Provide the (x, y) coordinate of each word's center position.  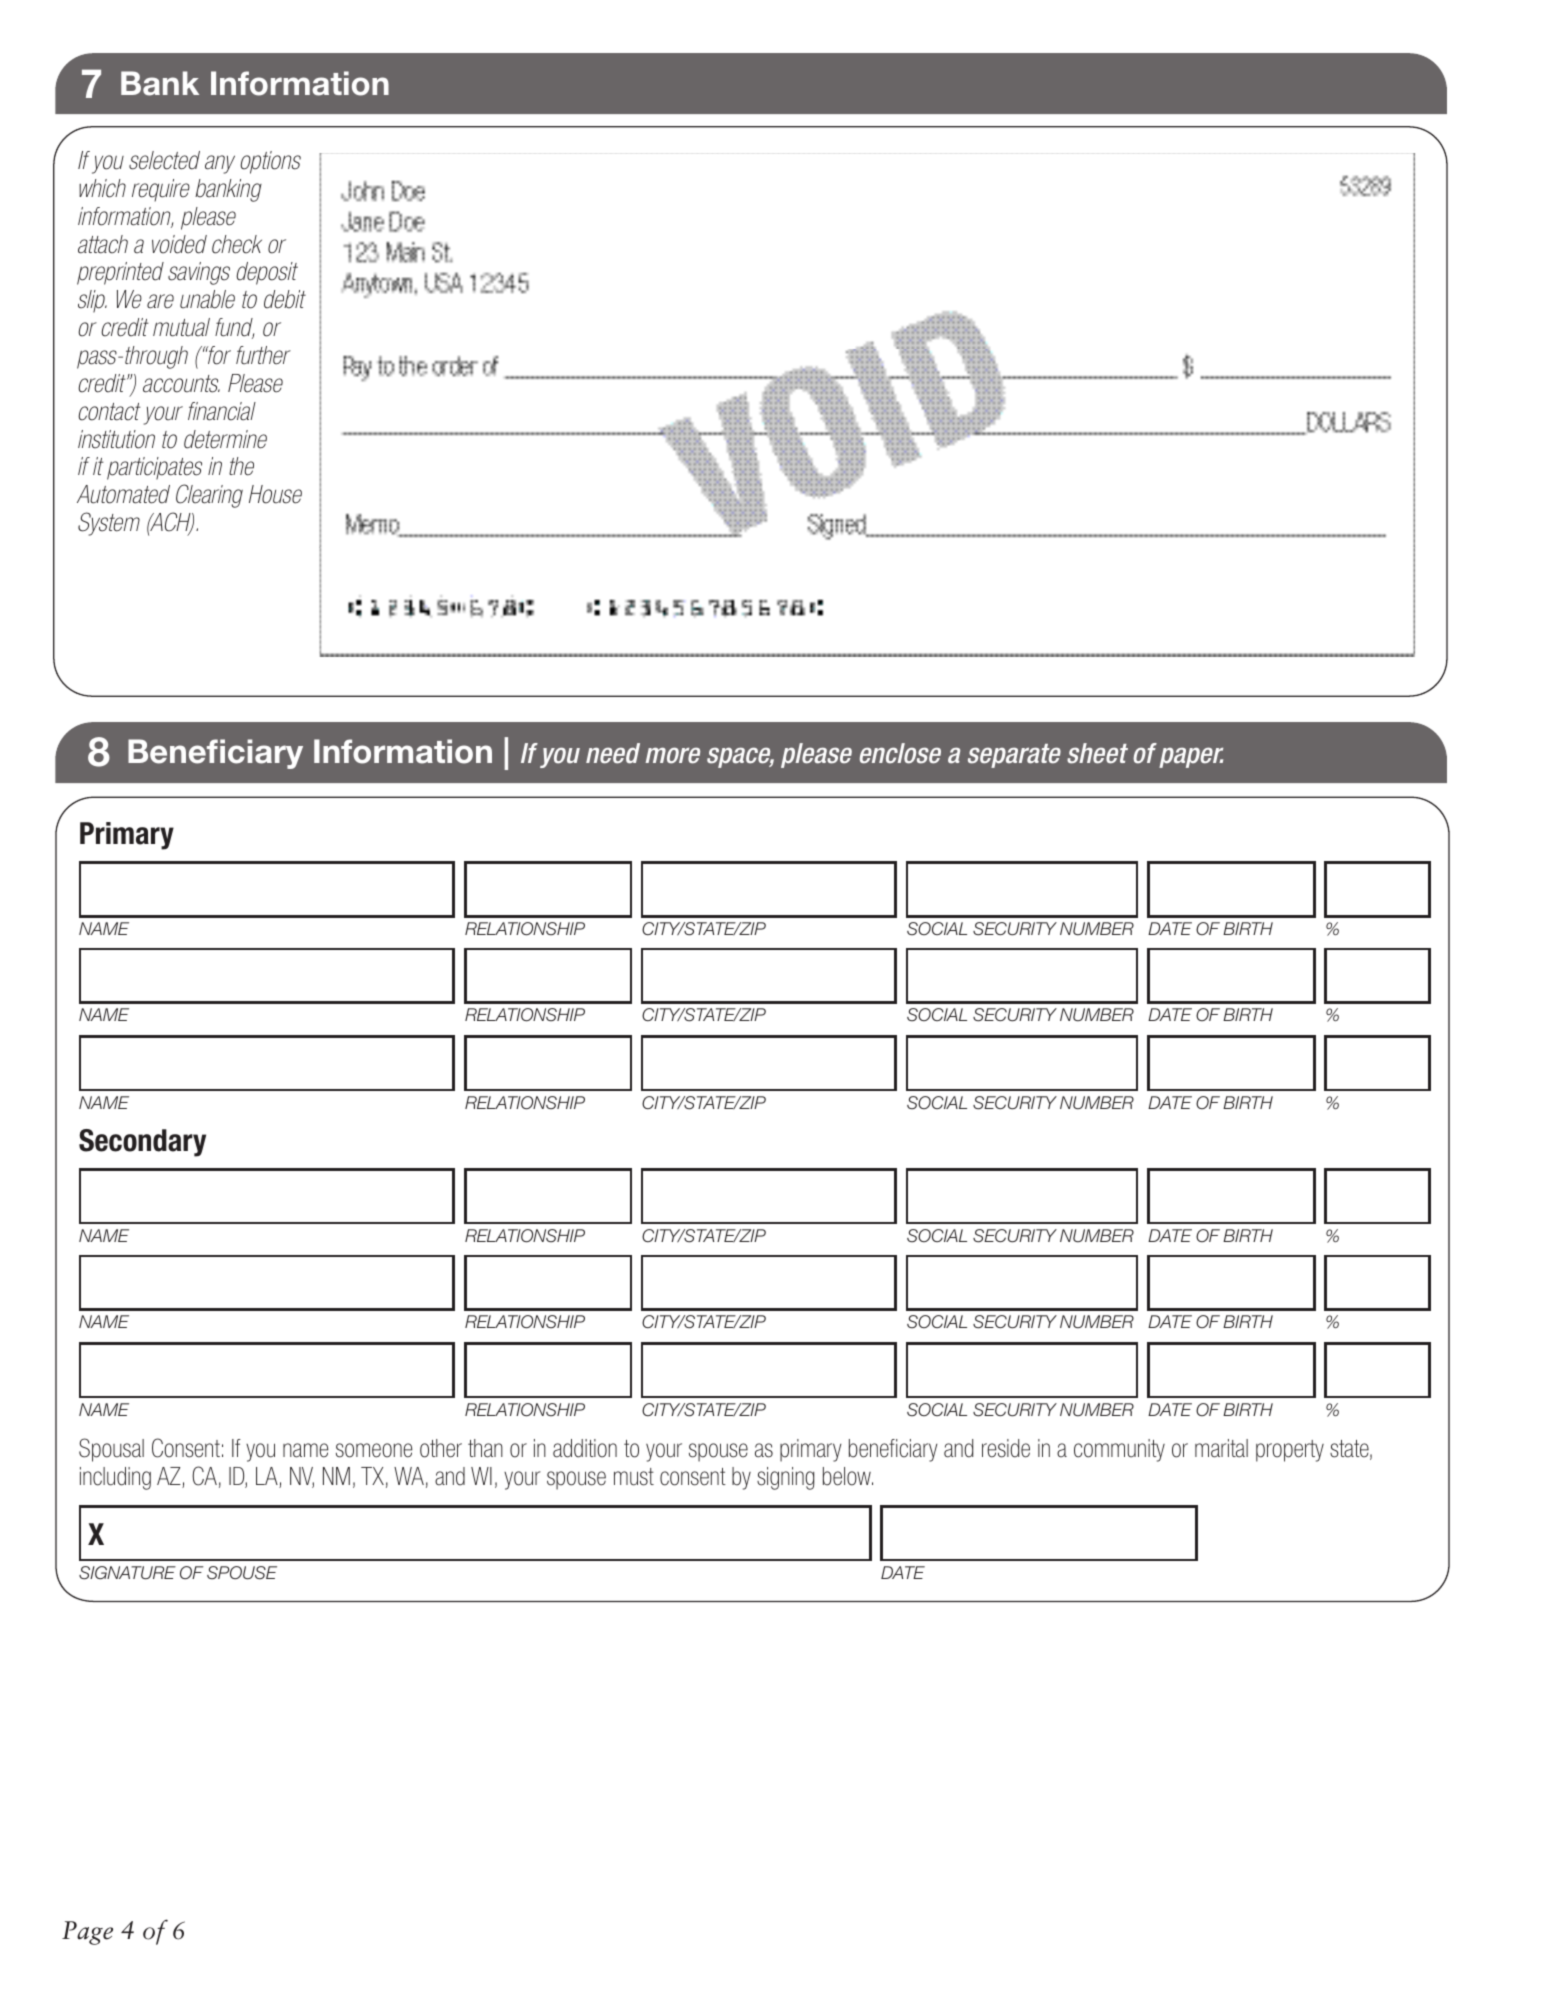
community (1119, 1450)
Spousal (111, 1450)
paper (1191, 757)
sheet (1097, 753)
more (673, 755)
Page (87, 1933)
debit (285, 299)
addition (585, 1448)
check (237, 244)
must (634, 1477)
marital (1221, 1448)
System (109, 524)
